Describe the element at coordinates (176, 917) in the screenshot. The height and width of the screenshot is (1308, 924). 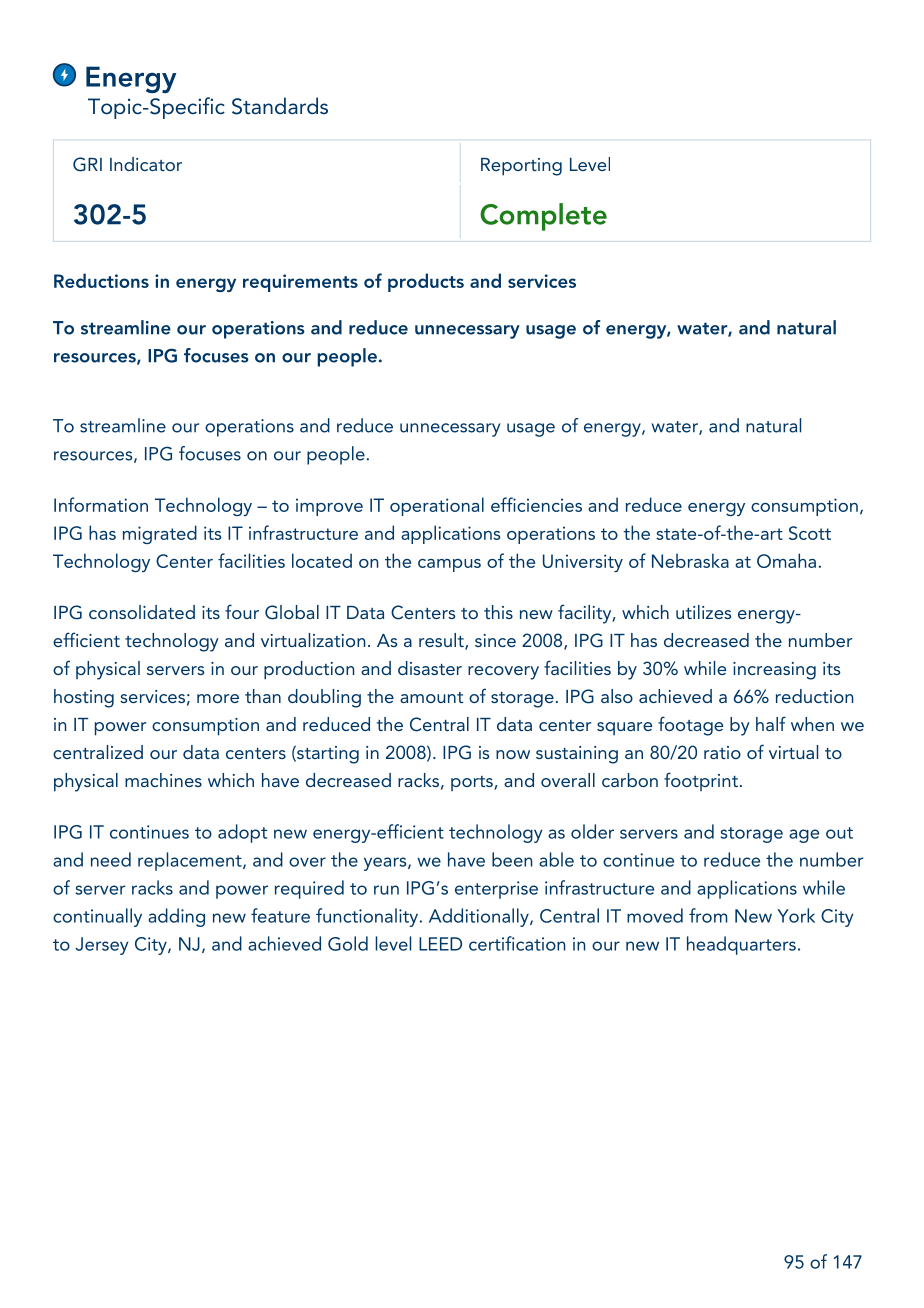
I see `adding` at that location.
